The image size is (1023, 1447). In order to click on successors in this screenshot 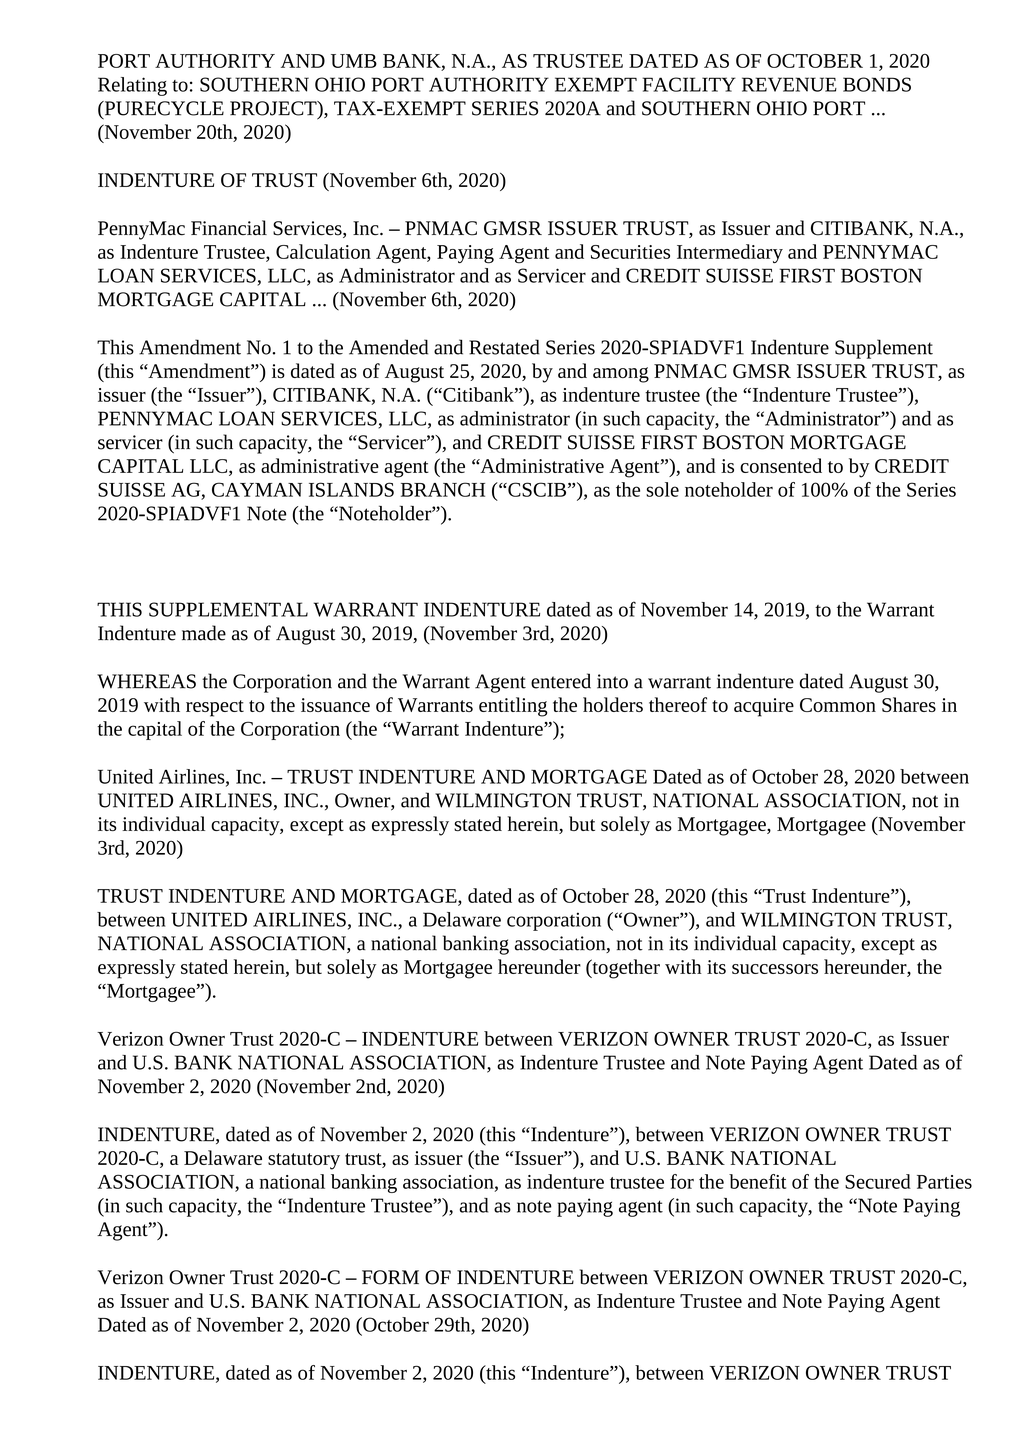, I will do `click(775, 969)`.
